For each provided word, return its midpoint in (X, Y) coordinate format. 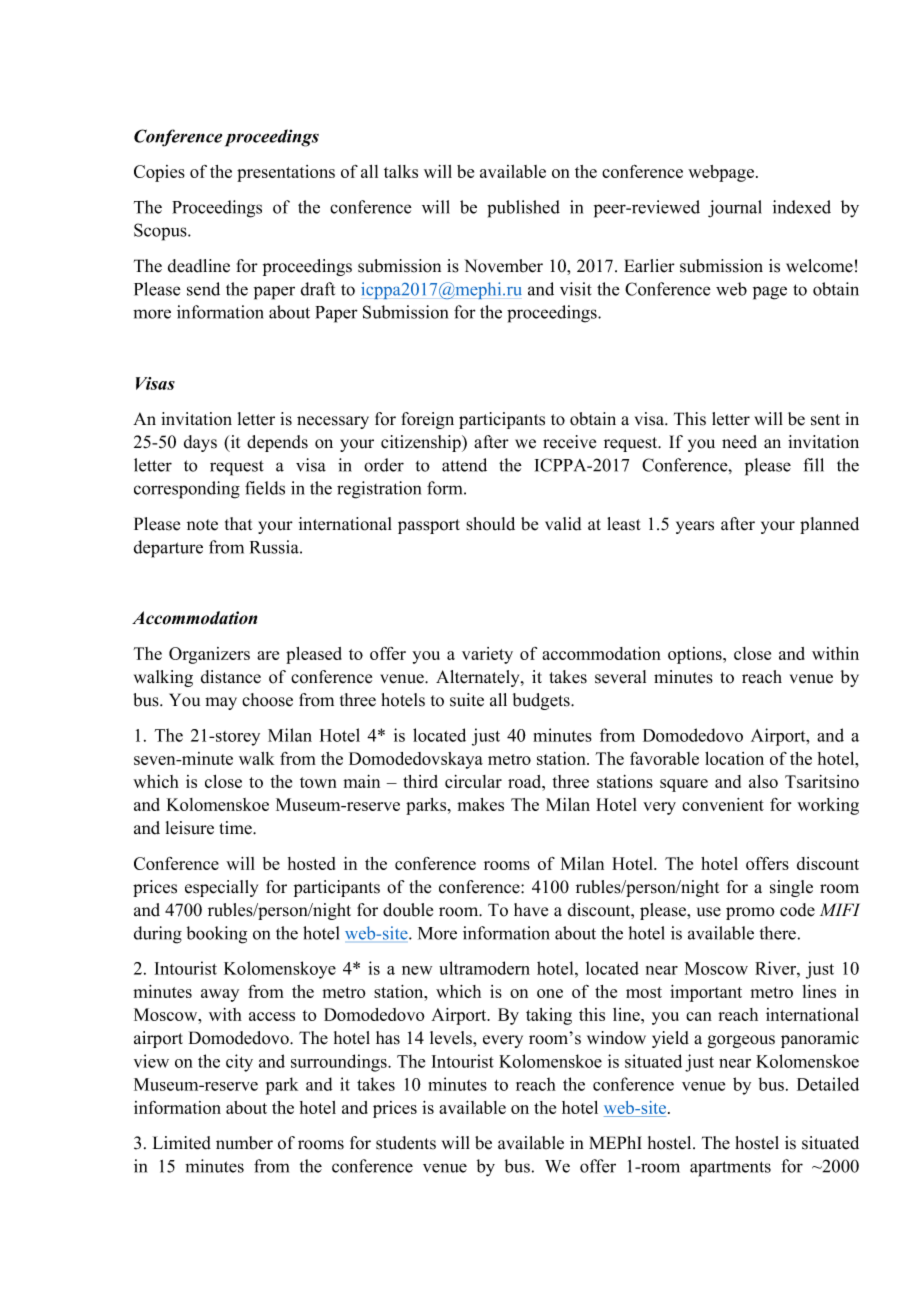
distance (231, 677)
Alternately (479, 678)
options (696, 655)
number (244, 1143)
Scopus (161, 232)
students (406, 1143)
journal (735, 209)
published (523, 209)
